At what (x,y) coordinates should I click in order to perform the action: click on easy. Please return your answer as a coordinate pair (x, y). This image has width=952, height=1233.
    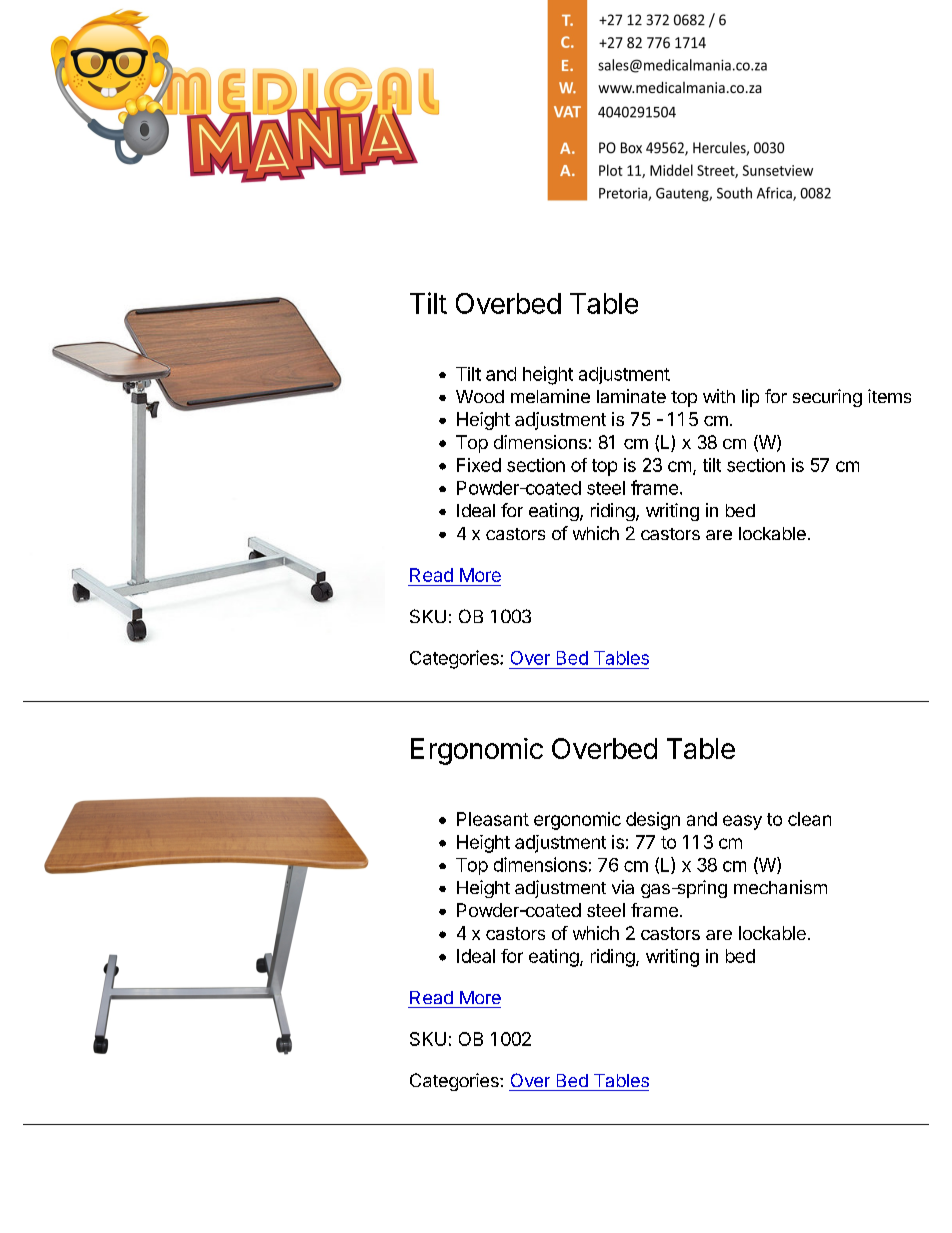
    Looking at the image, I should click on (742, 822).
